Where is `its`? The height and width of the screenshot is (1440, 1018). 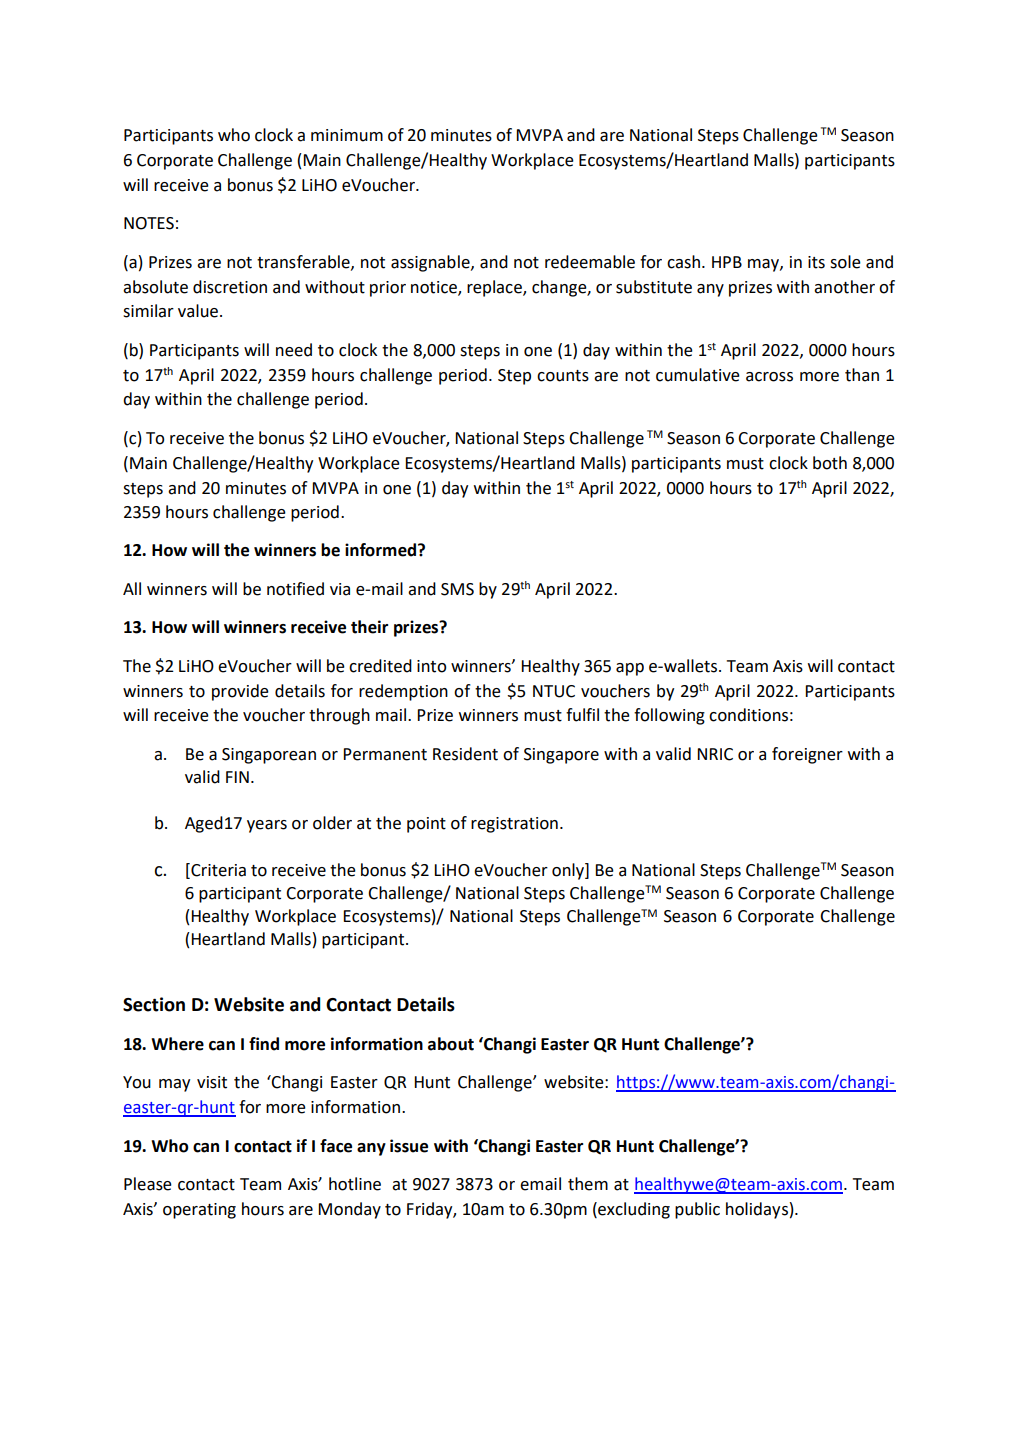 its is located at coordinates (816, 262).
